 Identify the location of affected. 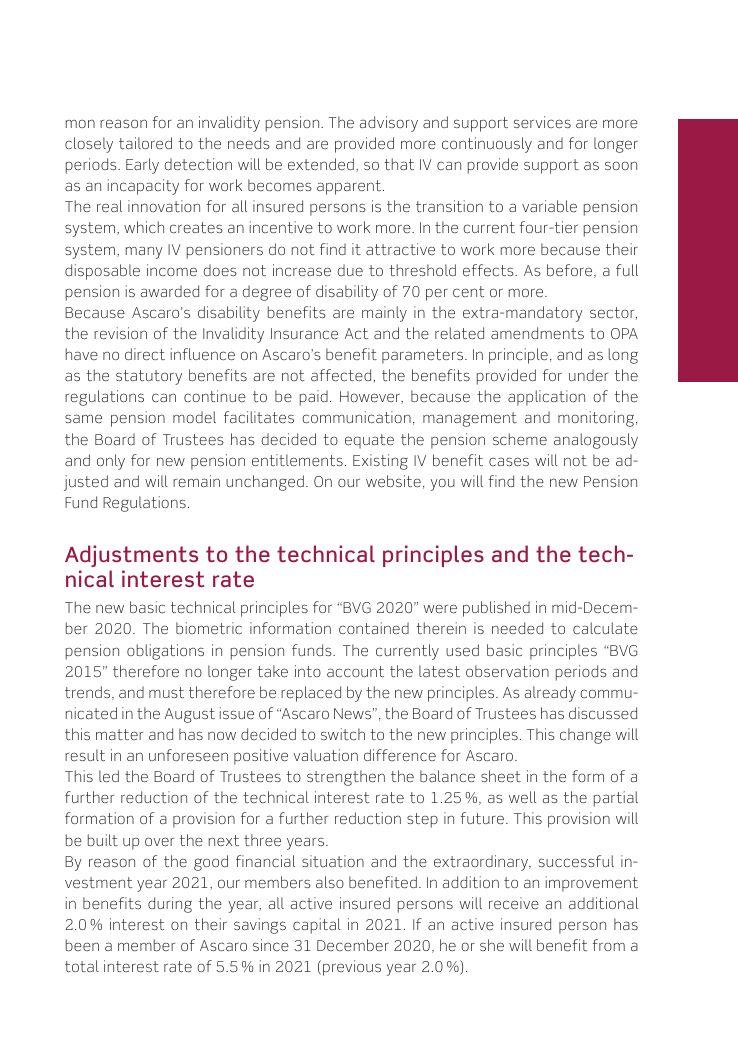
(341, 375).
